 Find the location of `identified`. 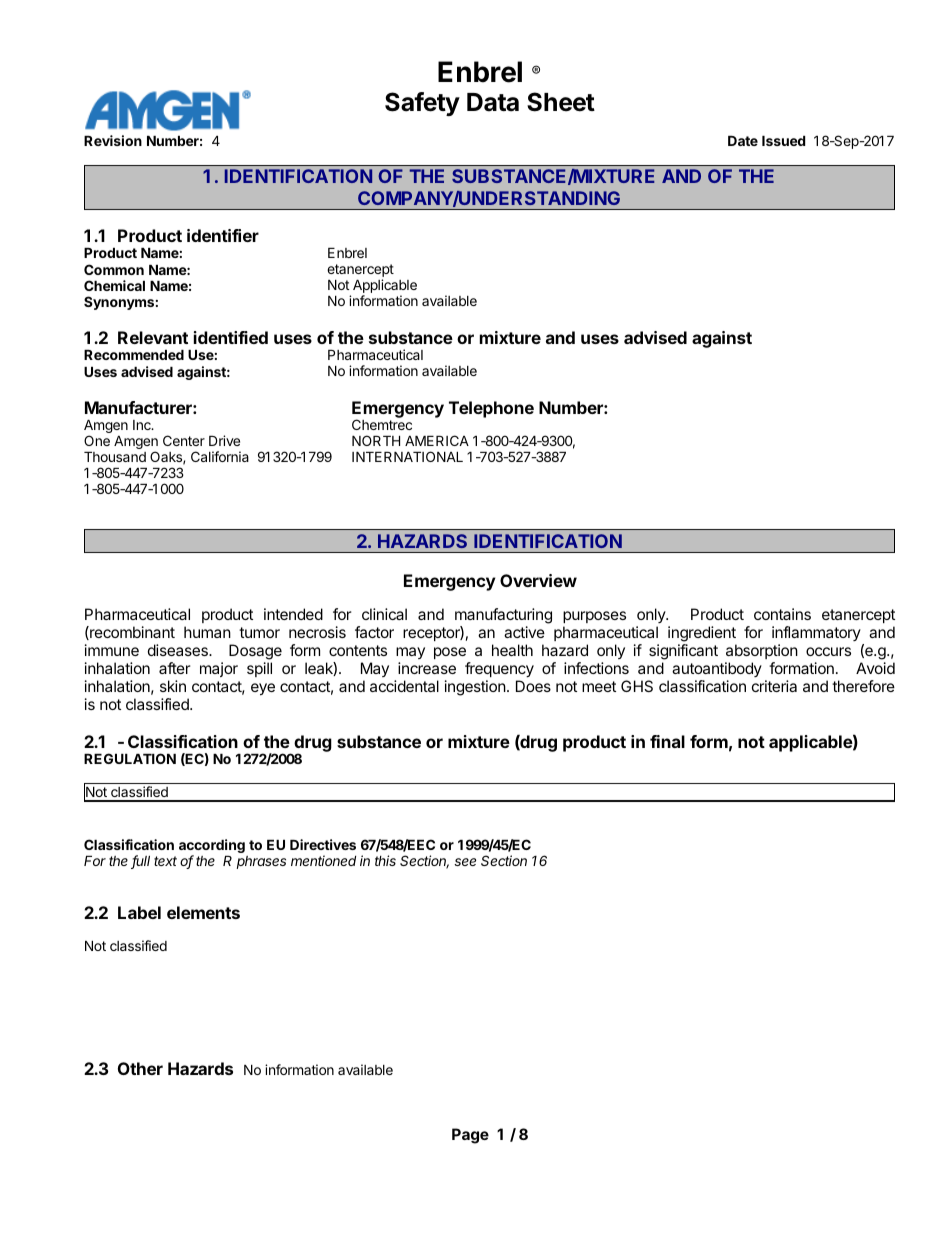

identified is located at coordinates (231, 337).
